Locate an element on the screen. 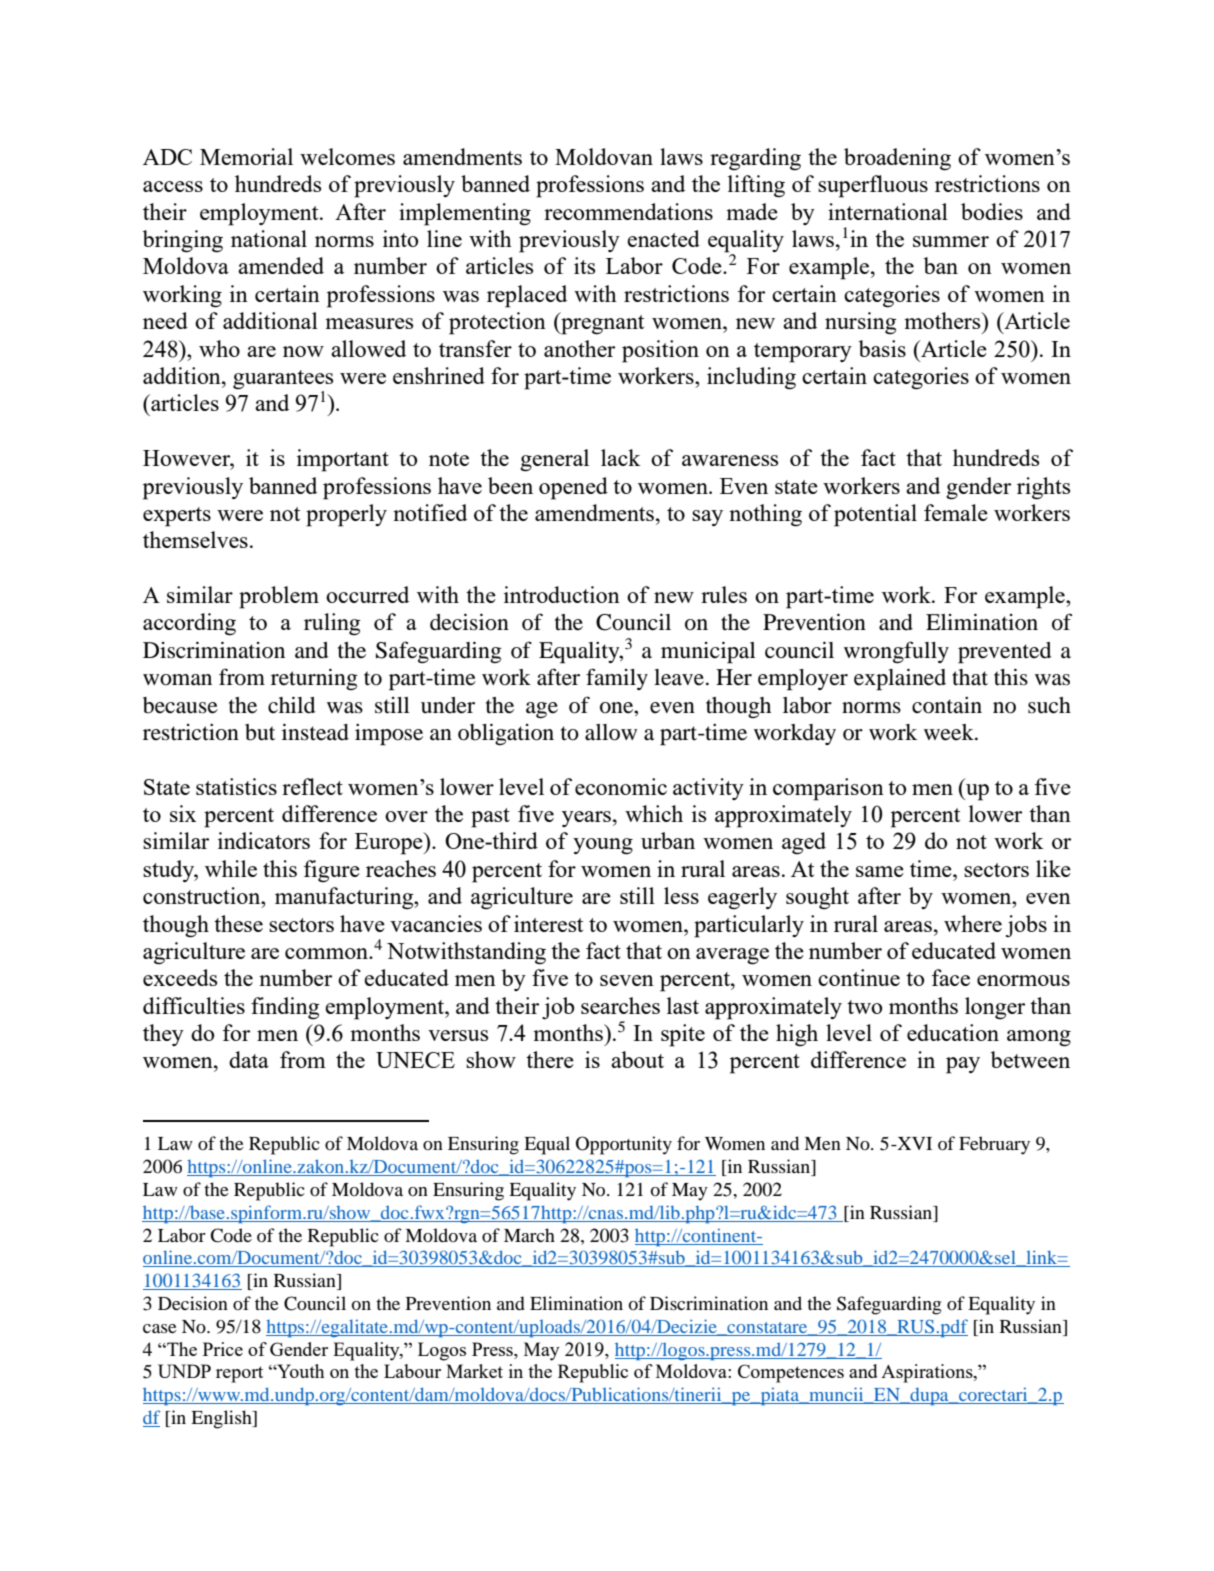 The height and width of the screenshot is (1571, 1214). searches is located at coordinates (620, 1005).
